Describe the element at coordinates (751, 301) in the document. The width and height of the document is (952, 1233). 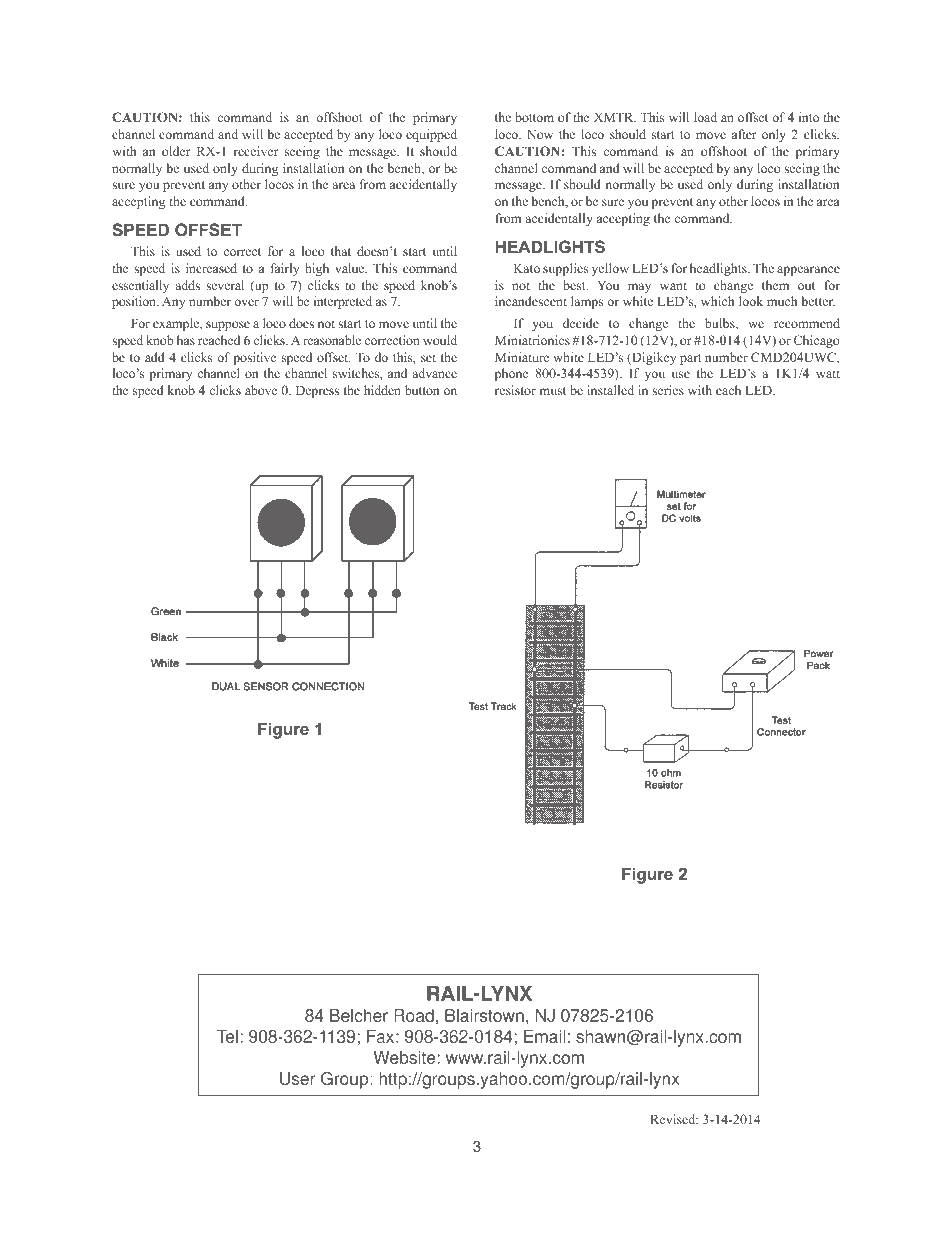
I see `look` at that location.
